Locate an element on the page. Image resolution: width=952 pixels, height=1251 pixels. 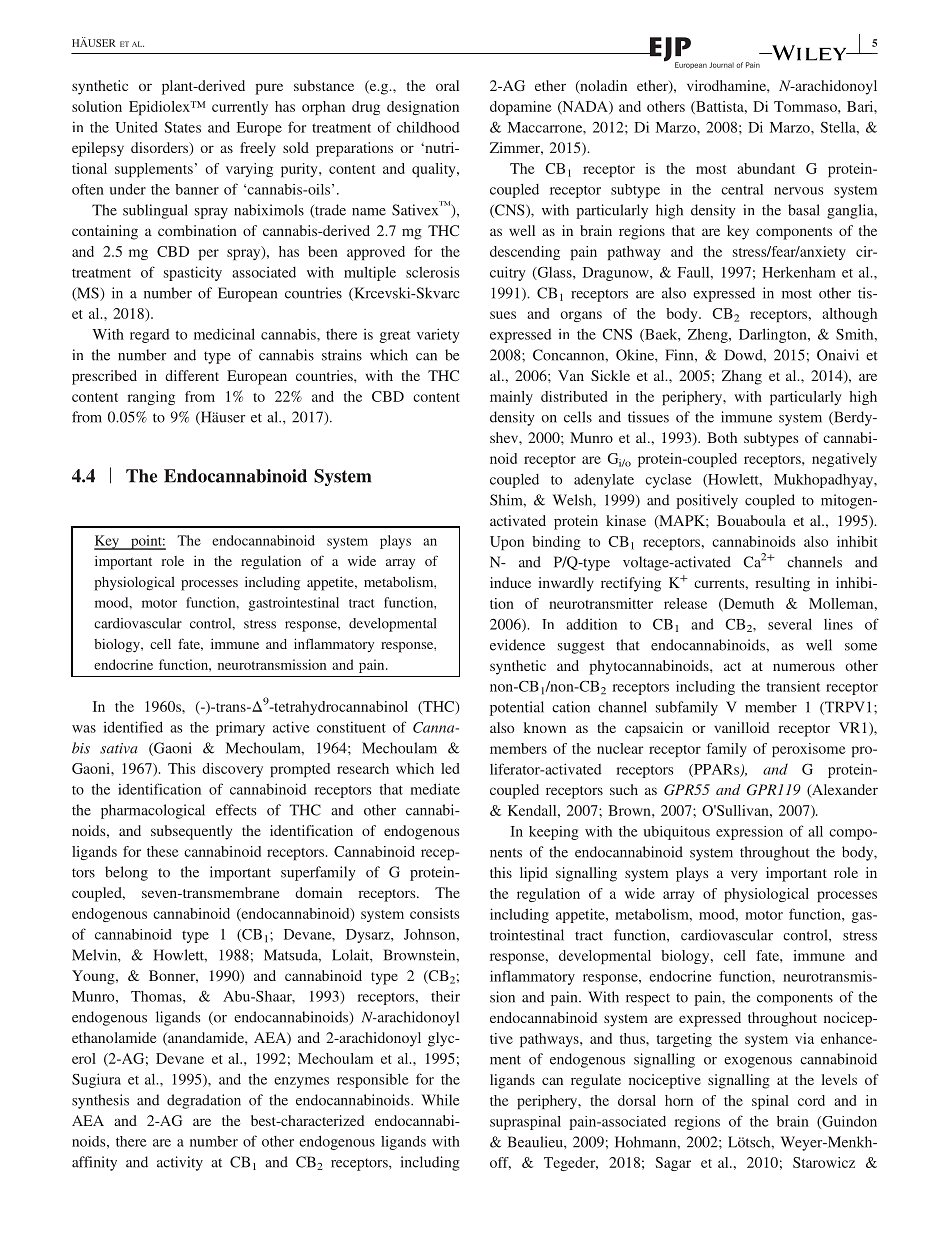
identified is located at coordinates (133, 727).
